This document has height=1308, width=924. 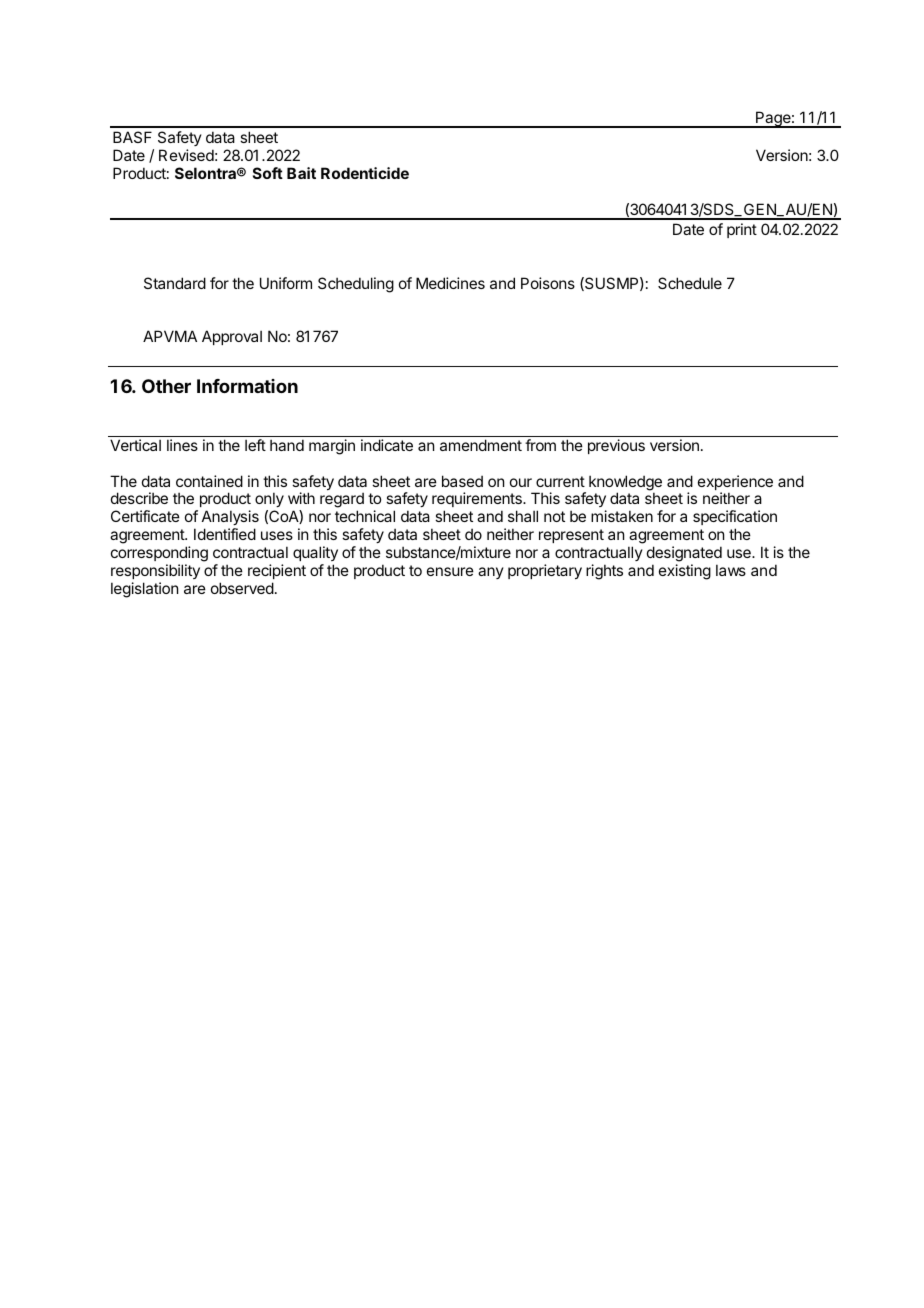 What do you see at coordinates (268, 173) in the document?
I see `Soft` at bounding box center [268, 173].
